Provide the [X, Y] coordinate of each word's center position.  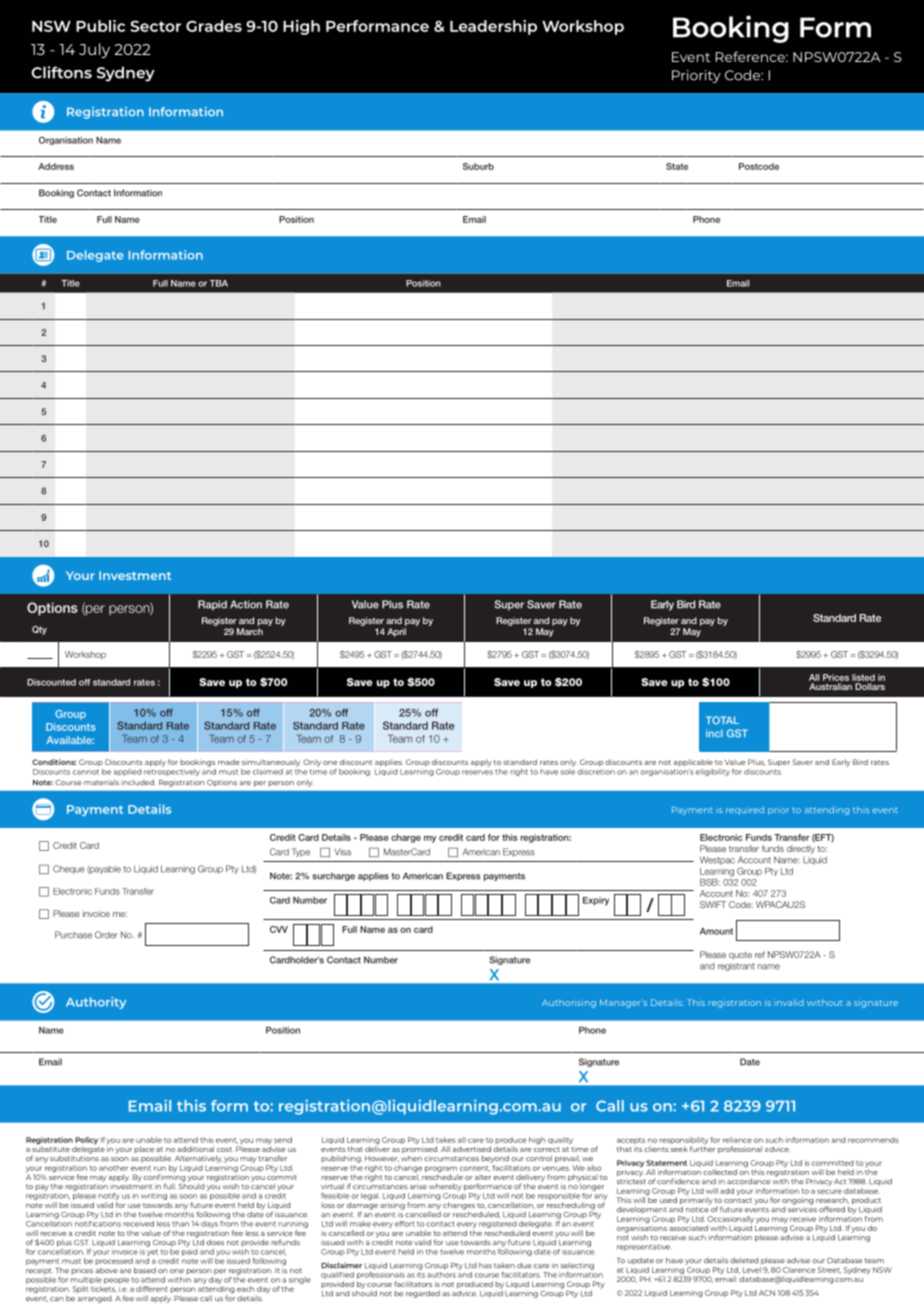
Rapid [212, 605]
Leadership [493, 27]
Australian [830, 686]
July [94, 50]
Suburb [478, 166]
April [396, 632]
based [145, 1270]
